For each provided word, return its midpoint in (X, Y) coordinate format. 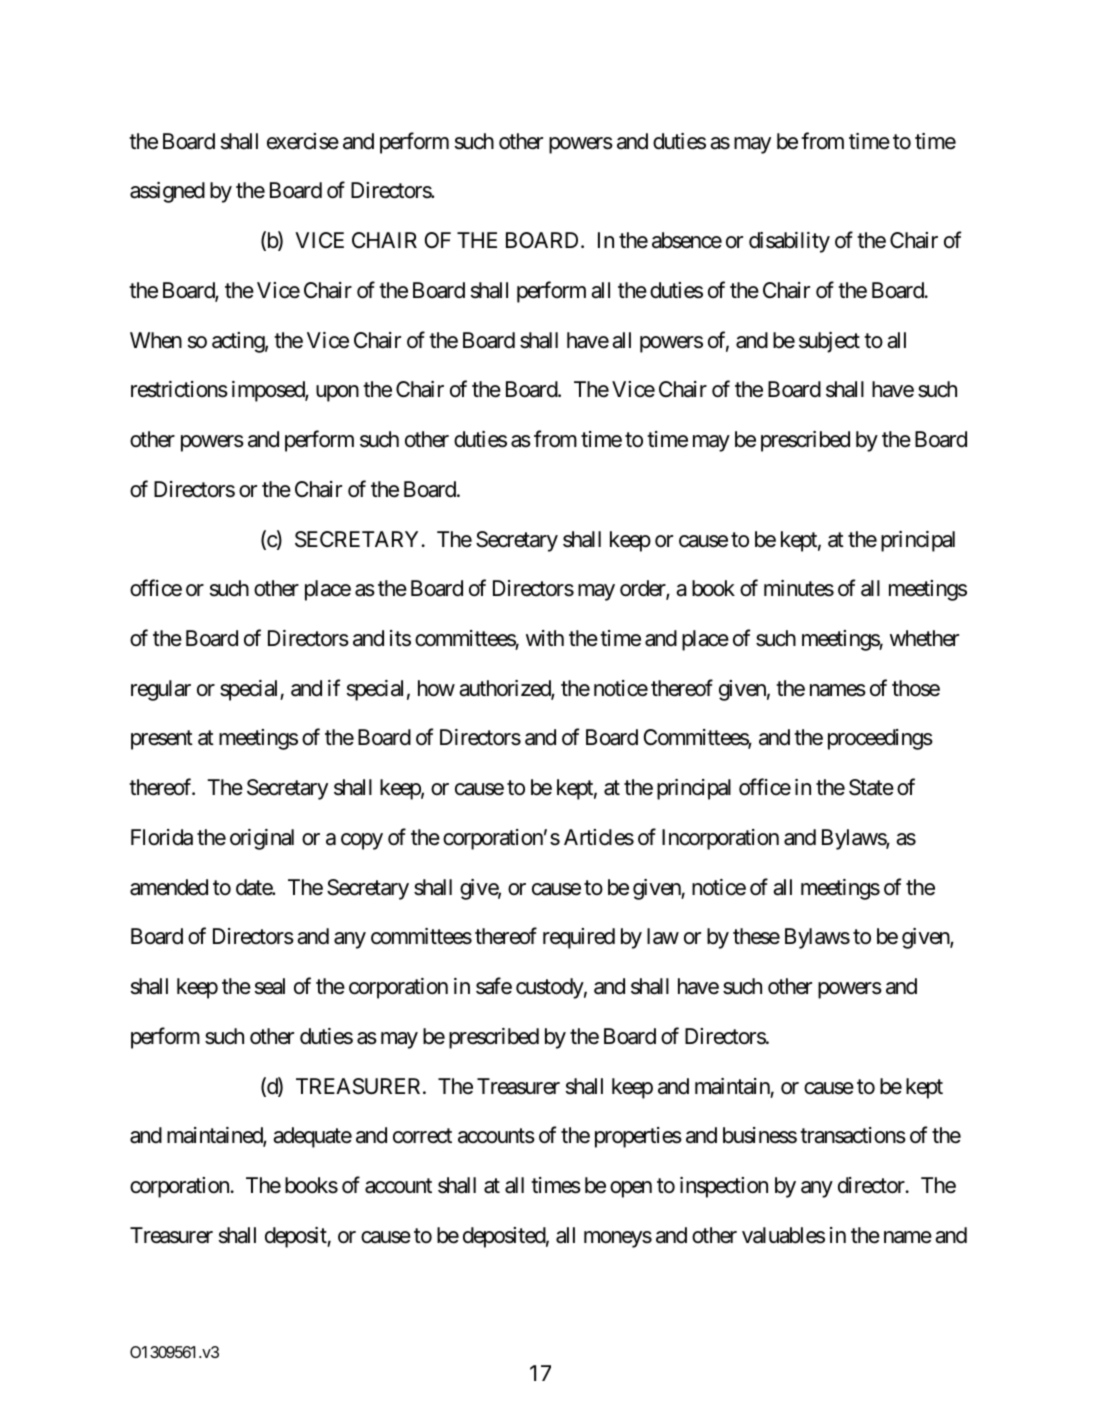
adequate (312, 1137)
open (631, 1189)
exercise (303, 141)
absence (687, 240)
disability (789, 242)
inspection (724, 1187)
